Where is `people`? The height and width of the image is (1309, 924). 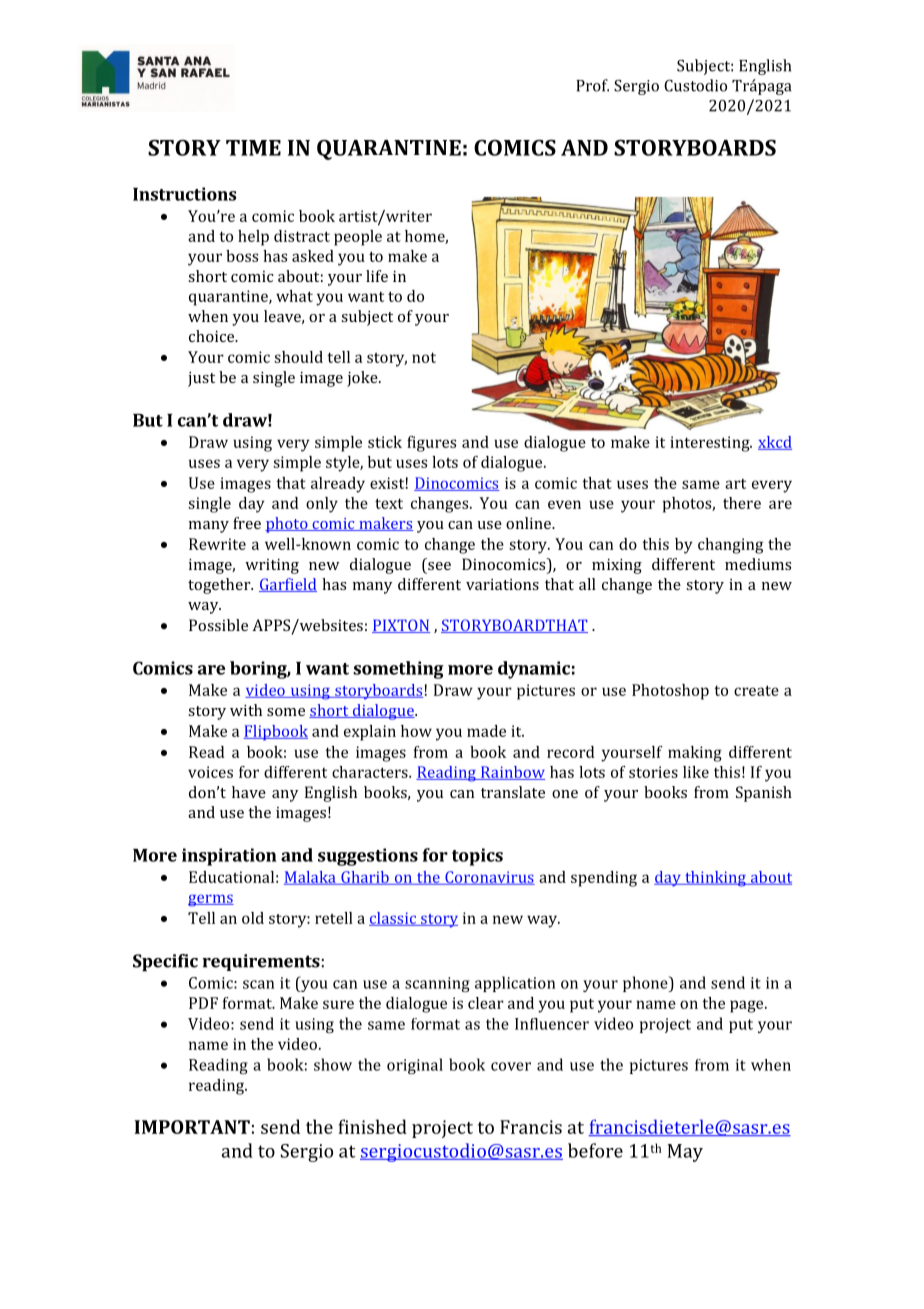 people is located at coordinates (358, 238).
